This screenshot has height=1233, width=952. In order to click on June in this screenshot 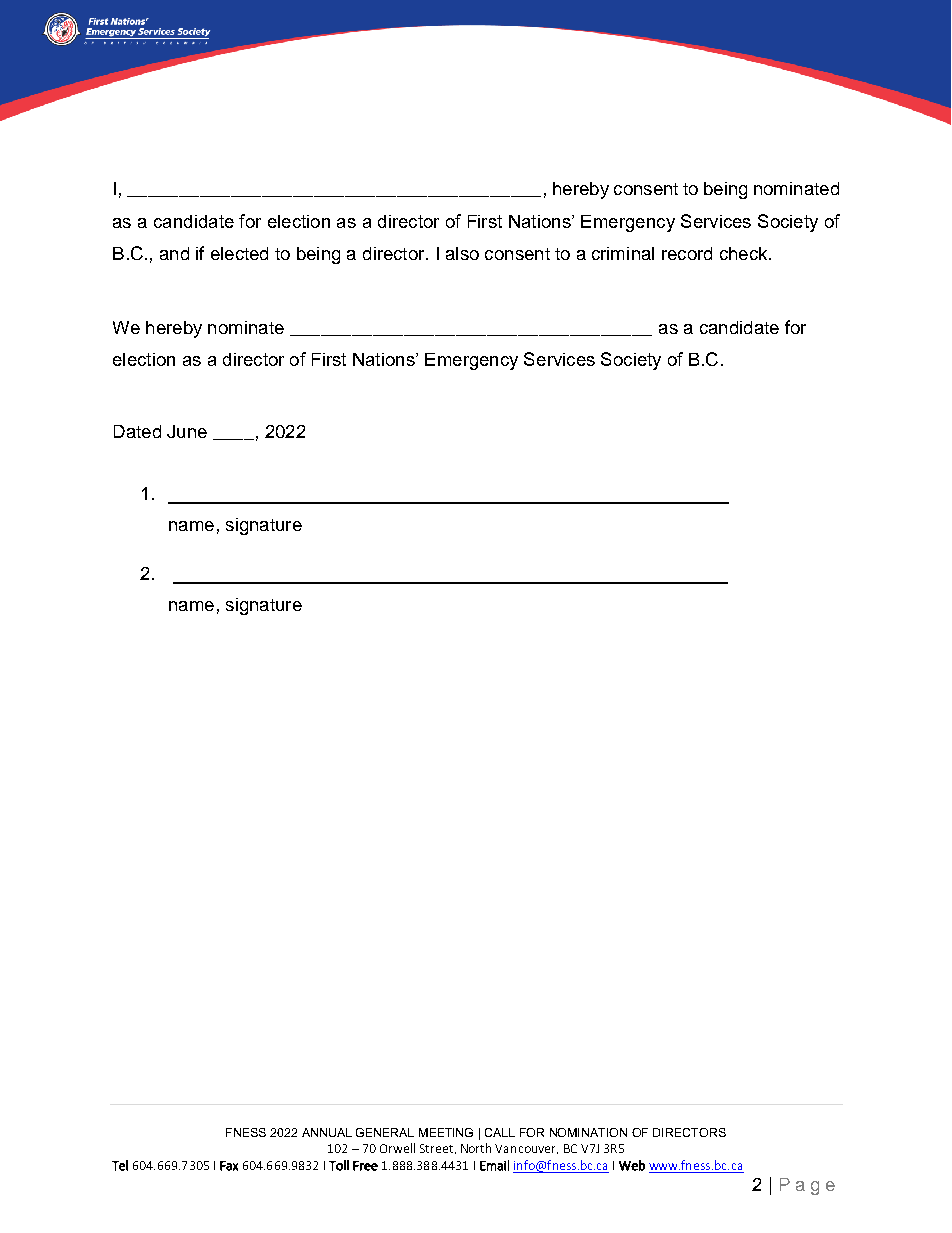, I will do `click(187, 431)`.
